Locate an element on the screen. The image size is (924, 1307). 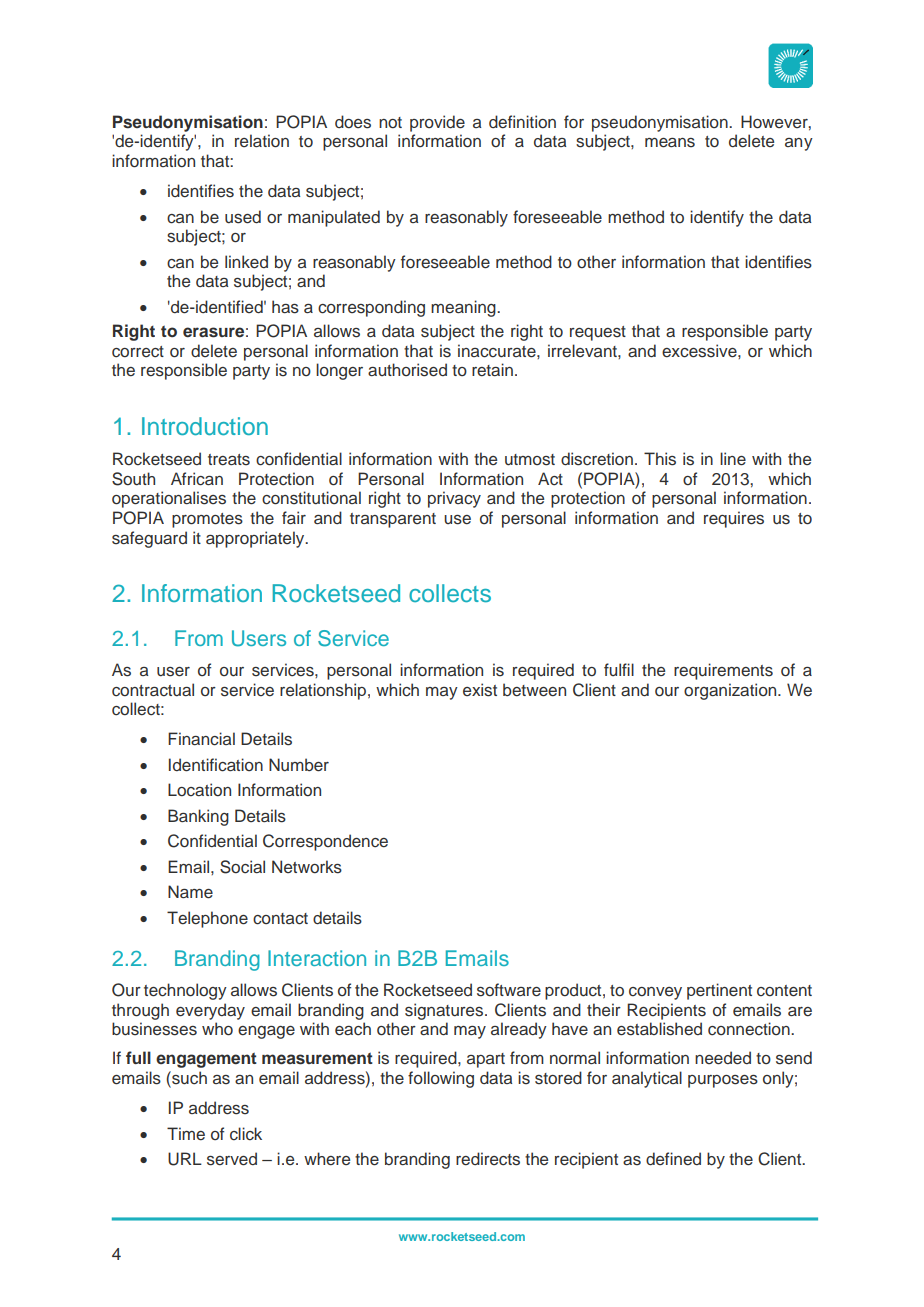
line is located at coordinates (733, 459).
